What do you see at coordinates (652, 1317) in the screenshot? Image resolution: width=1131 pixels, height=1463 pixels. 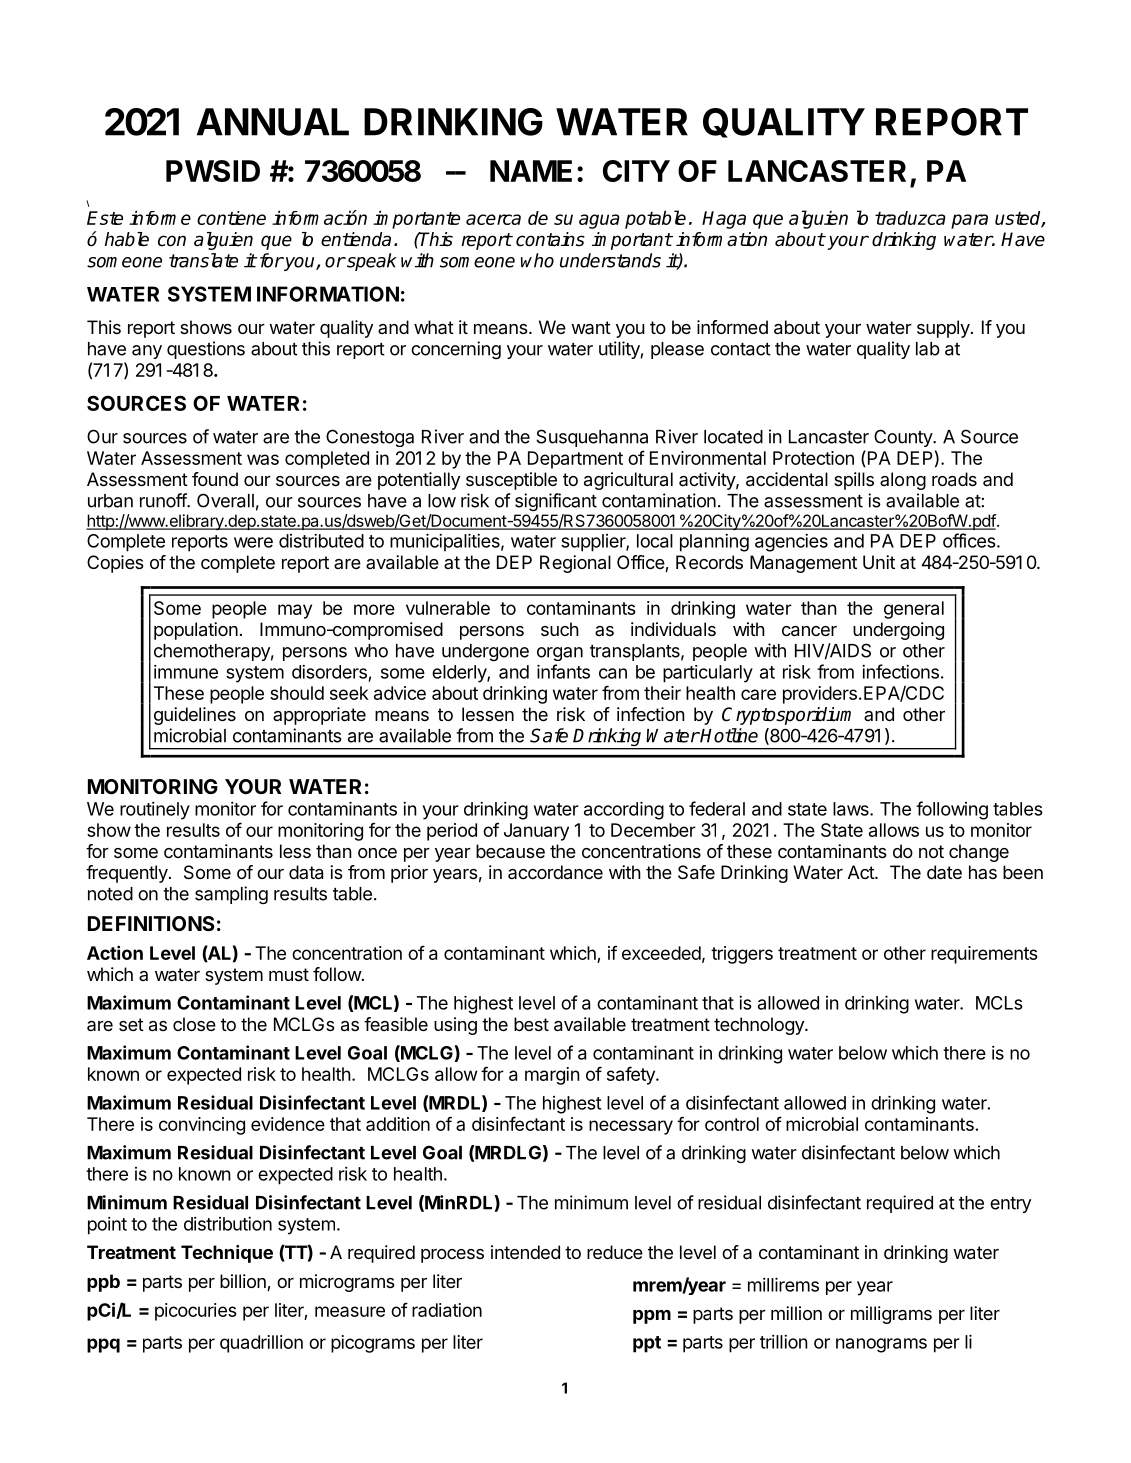 I see `ppm` at bounding box center [652, 1317].
